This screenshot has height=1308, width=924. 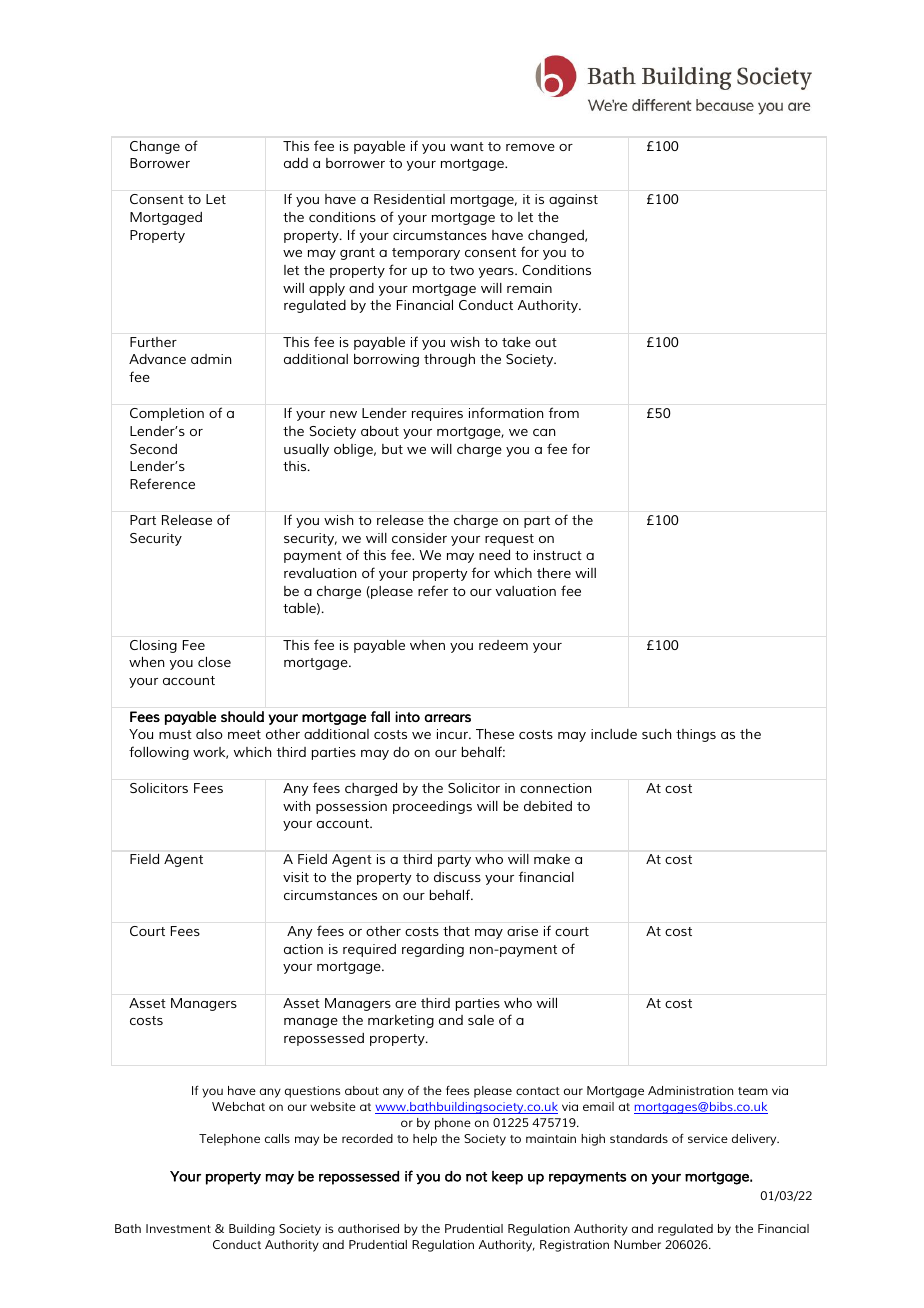 I want to click on through, so click(x=449, y=360).
